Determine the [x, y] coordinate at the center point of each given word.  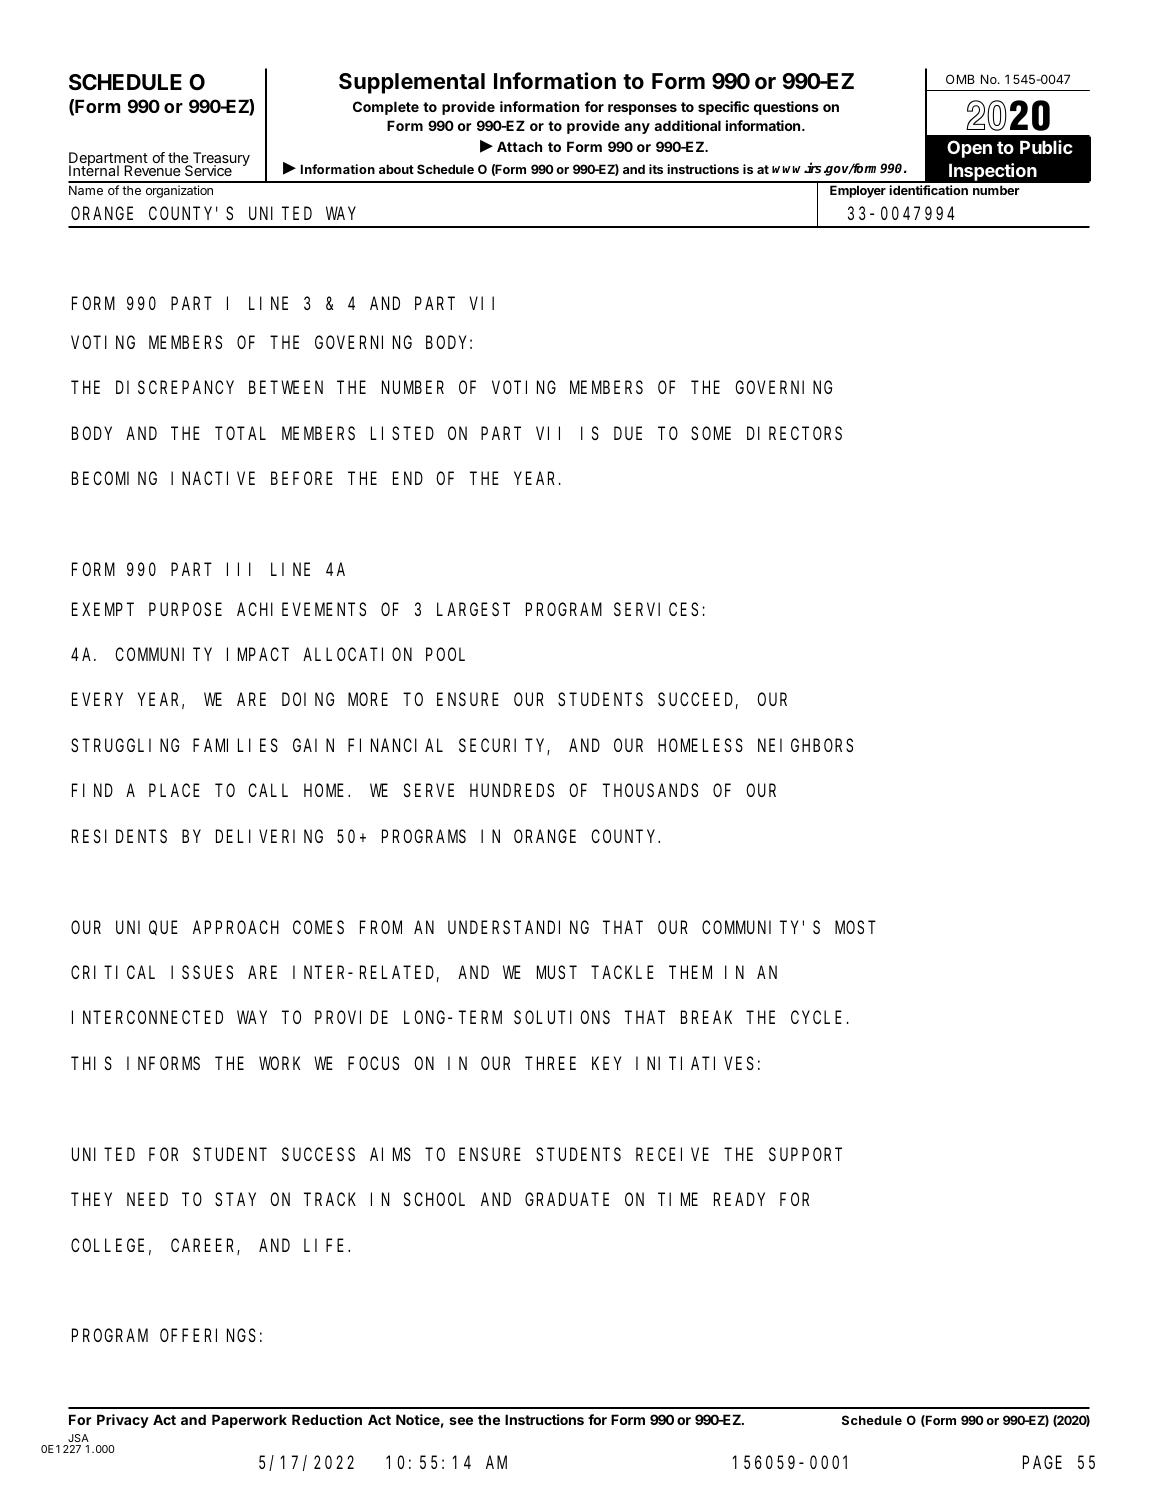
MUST [557, 972]
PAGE [1042, 1462]
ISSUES [202, 972]
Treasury [220, 160]
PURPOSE [185, 609]
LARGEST [473, 609]
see [461, 1421]
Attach [519, 146]
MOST [855, 927]
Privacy [123, 1421]
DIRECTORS [794, 433]
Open [969, 149]
